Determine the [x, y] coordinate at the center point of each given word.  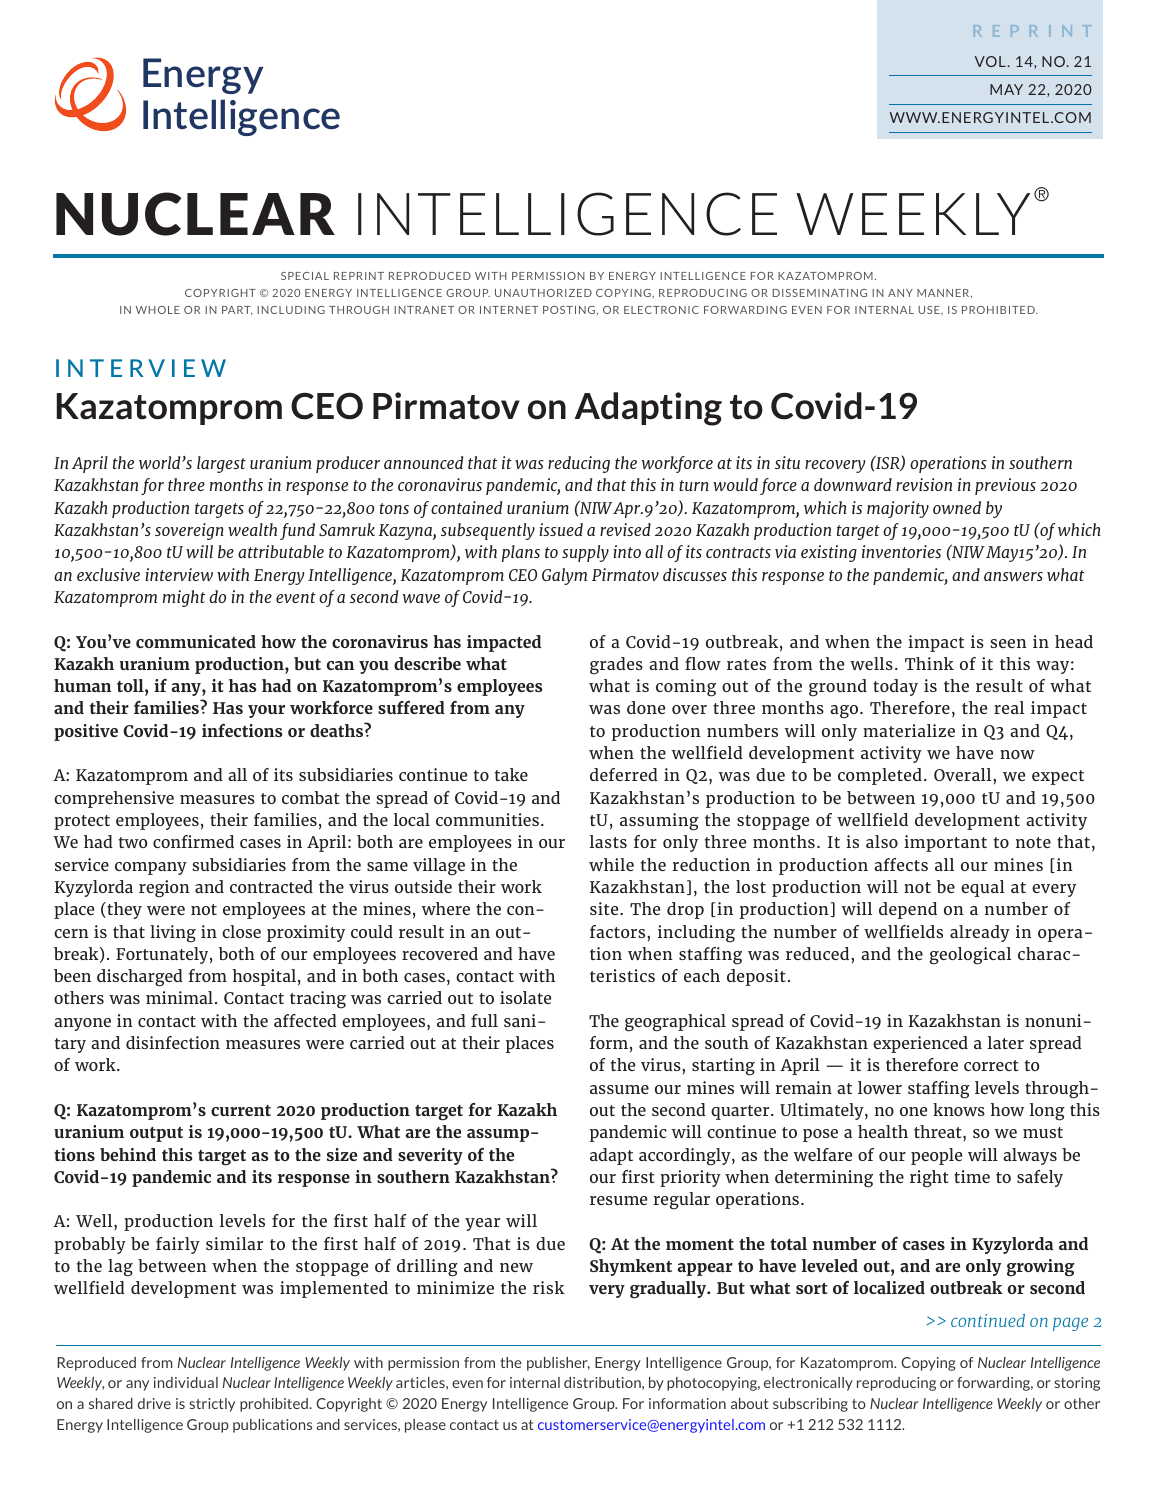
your [266, 711]
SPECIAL [305, 276]
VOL [990, 61]
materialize [909, 730]
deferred [624, 774]
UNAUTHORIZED [543, 293]
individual [186, 1382]
